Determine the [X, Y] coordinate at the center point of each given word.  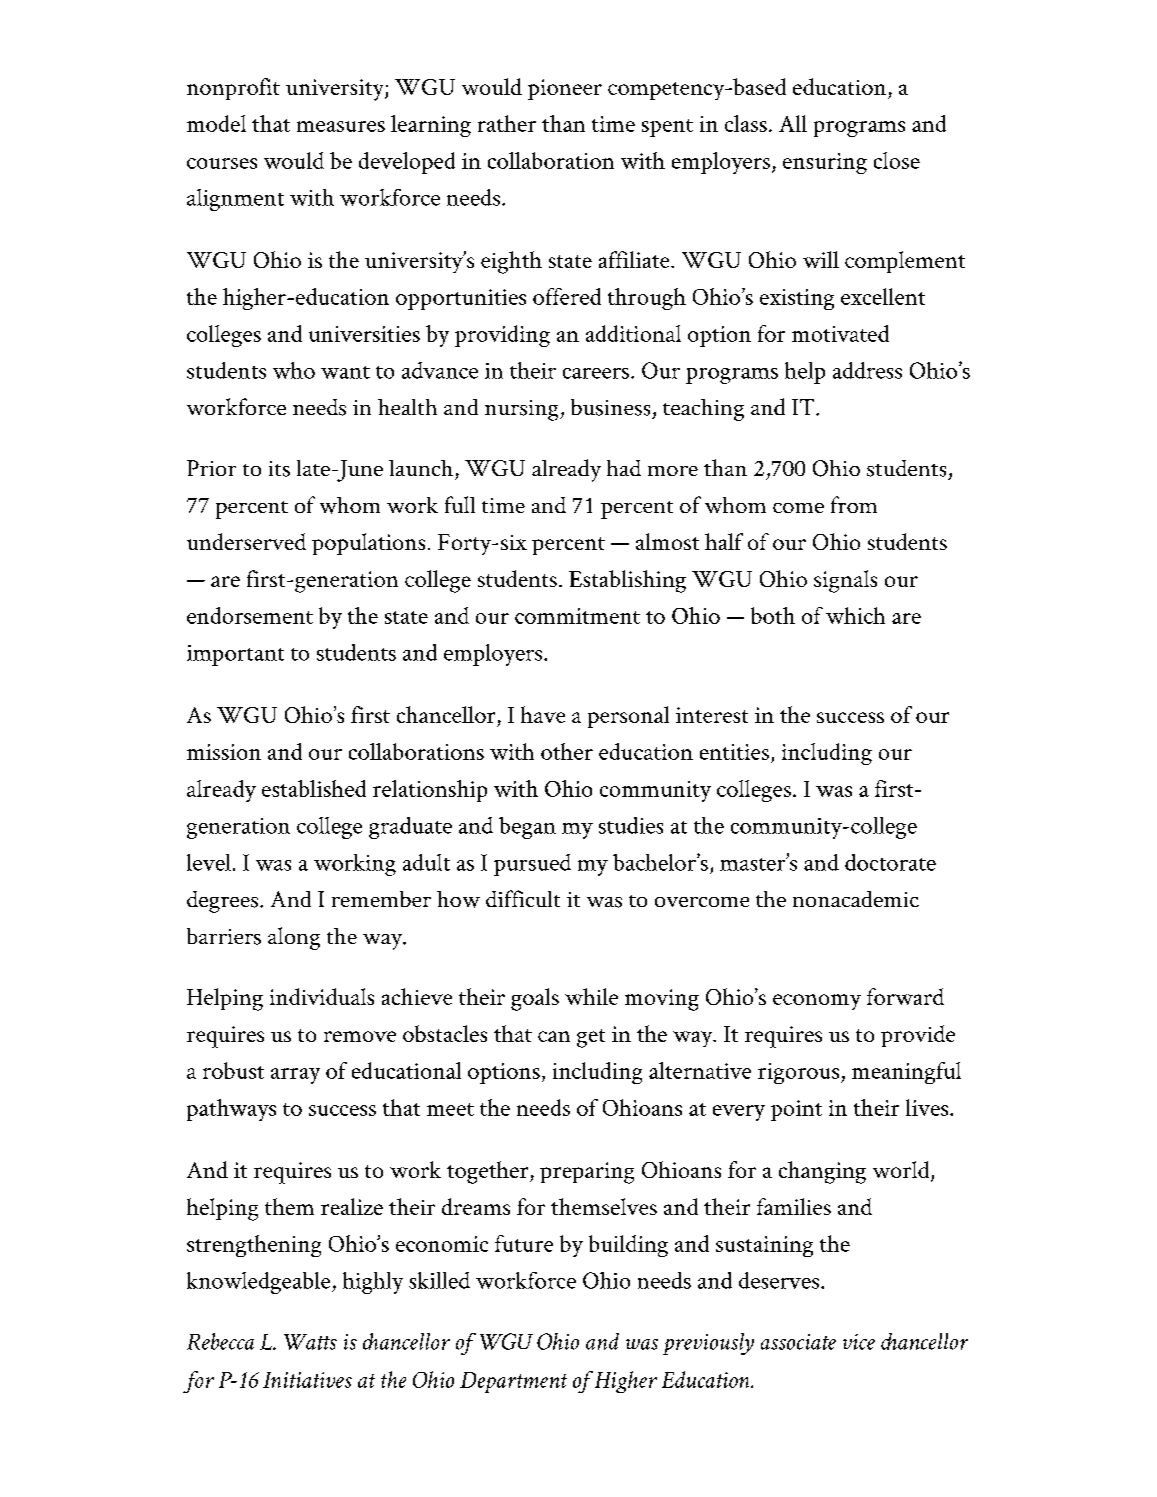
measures [341, 126]
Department [513, 1382]
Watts [310, 1342]
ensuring [825, 163]
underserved [246, 541]
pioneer [565, 89]
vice [859, 1342]
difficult [523, 898]
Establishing [627, 581]
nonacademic [856, 899]
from [854, 504]
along [294, 938]
